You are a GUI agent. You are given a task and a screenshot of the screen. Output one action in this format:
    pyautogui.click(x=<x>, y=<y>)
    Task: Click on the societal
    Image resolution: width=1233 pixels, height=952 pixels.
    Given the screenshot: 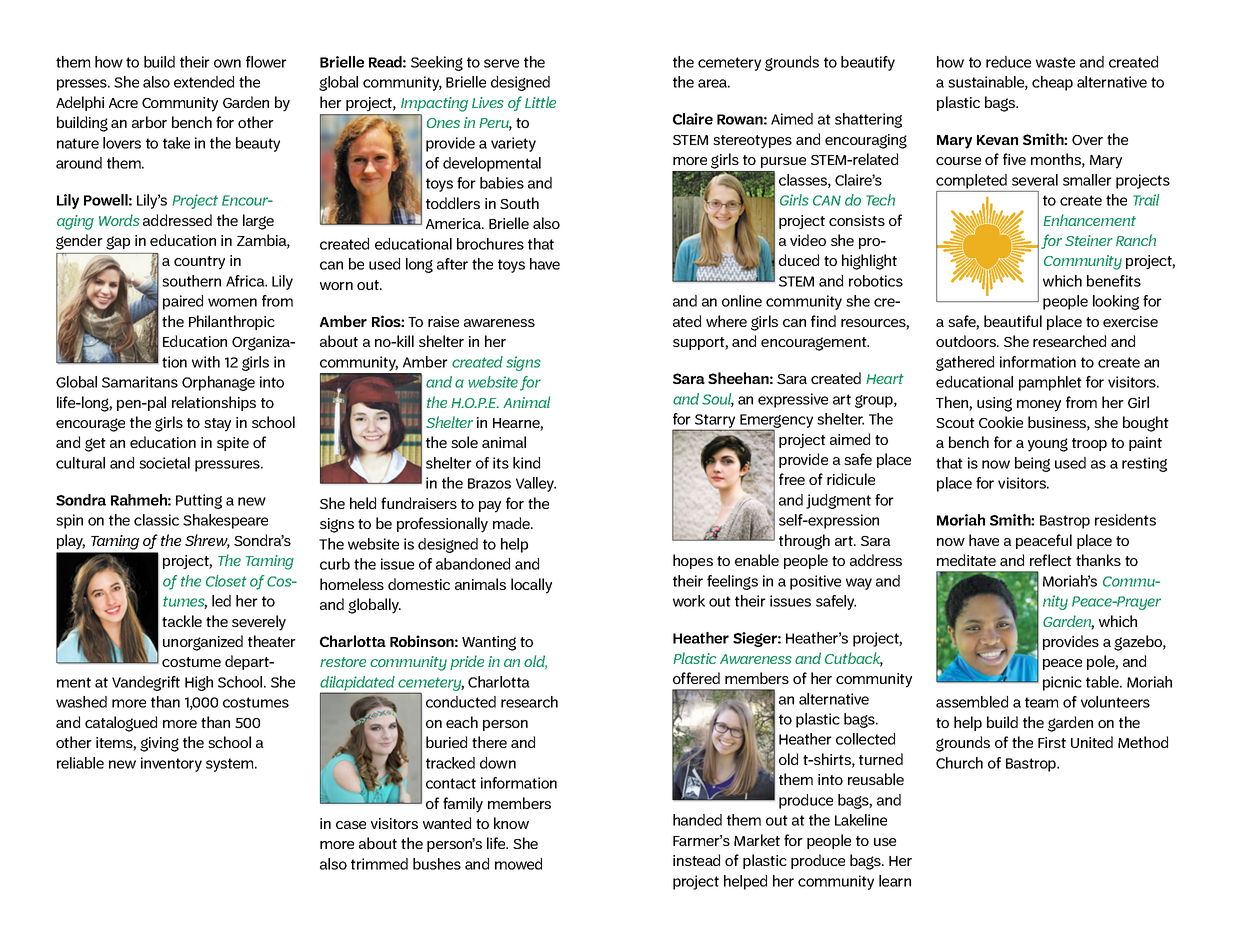 What is the action you would take?
    pyautogui.click(x=164, y=463)
